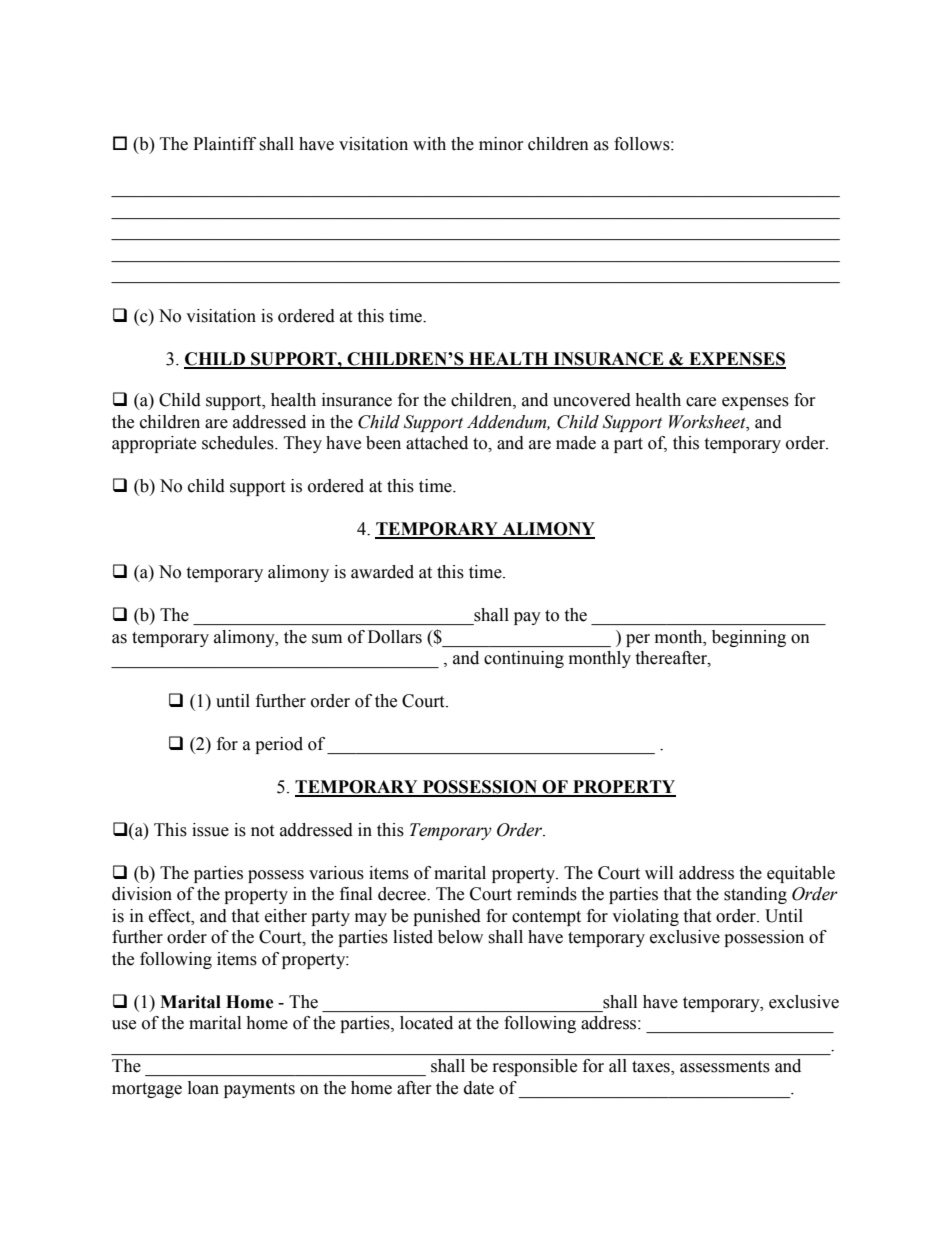 Image resolution: width=952 pixels, height=1233 pixels. What do you see at coordinates (437, 443) in the screenshot?
I see `attached` at bounding box center [437, 443].
